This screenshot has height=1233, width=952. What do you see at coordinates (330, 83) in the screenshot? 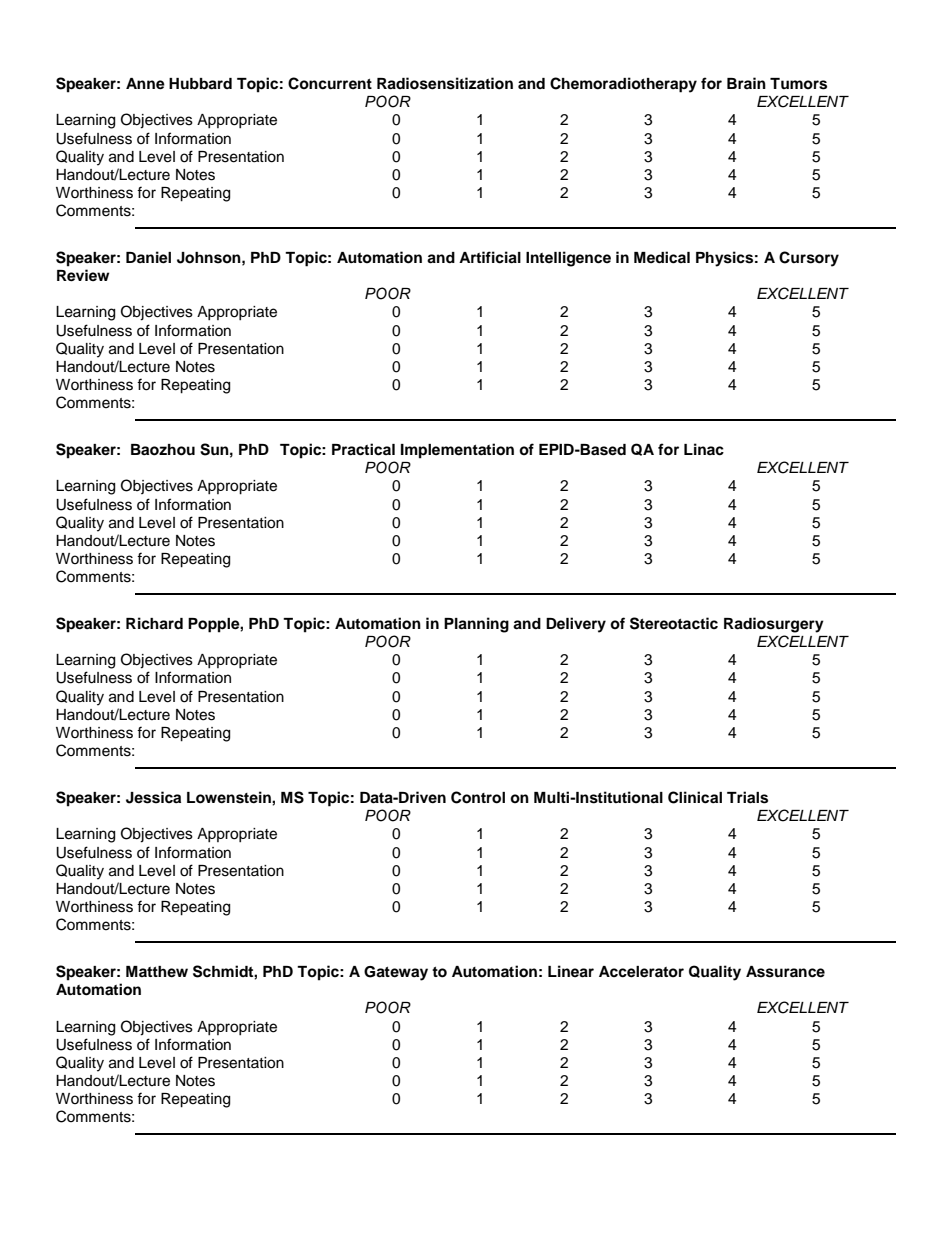
I see `Concurrent` at bounding box center [330, 83].
